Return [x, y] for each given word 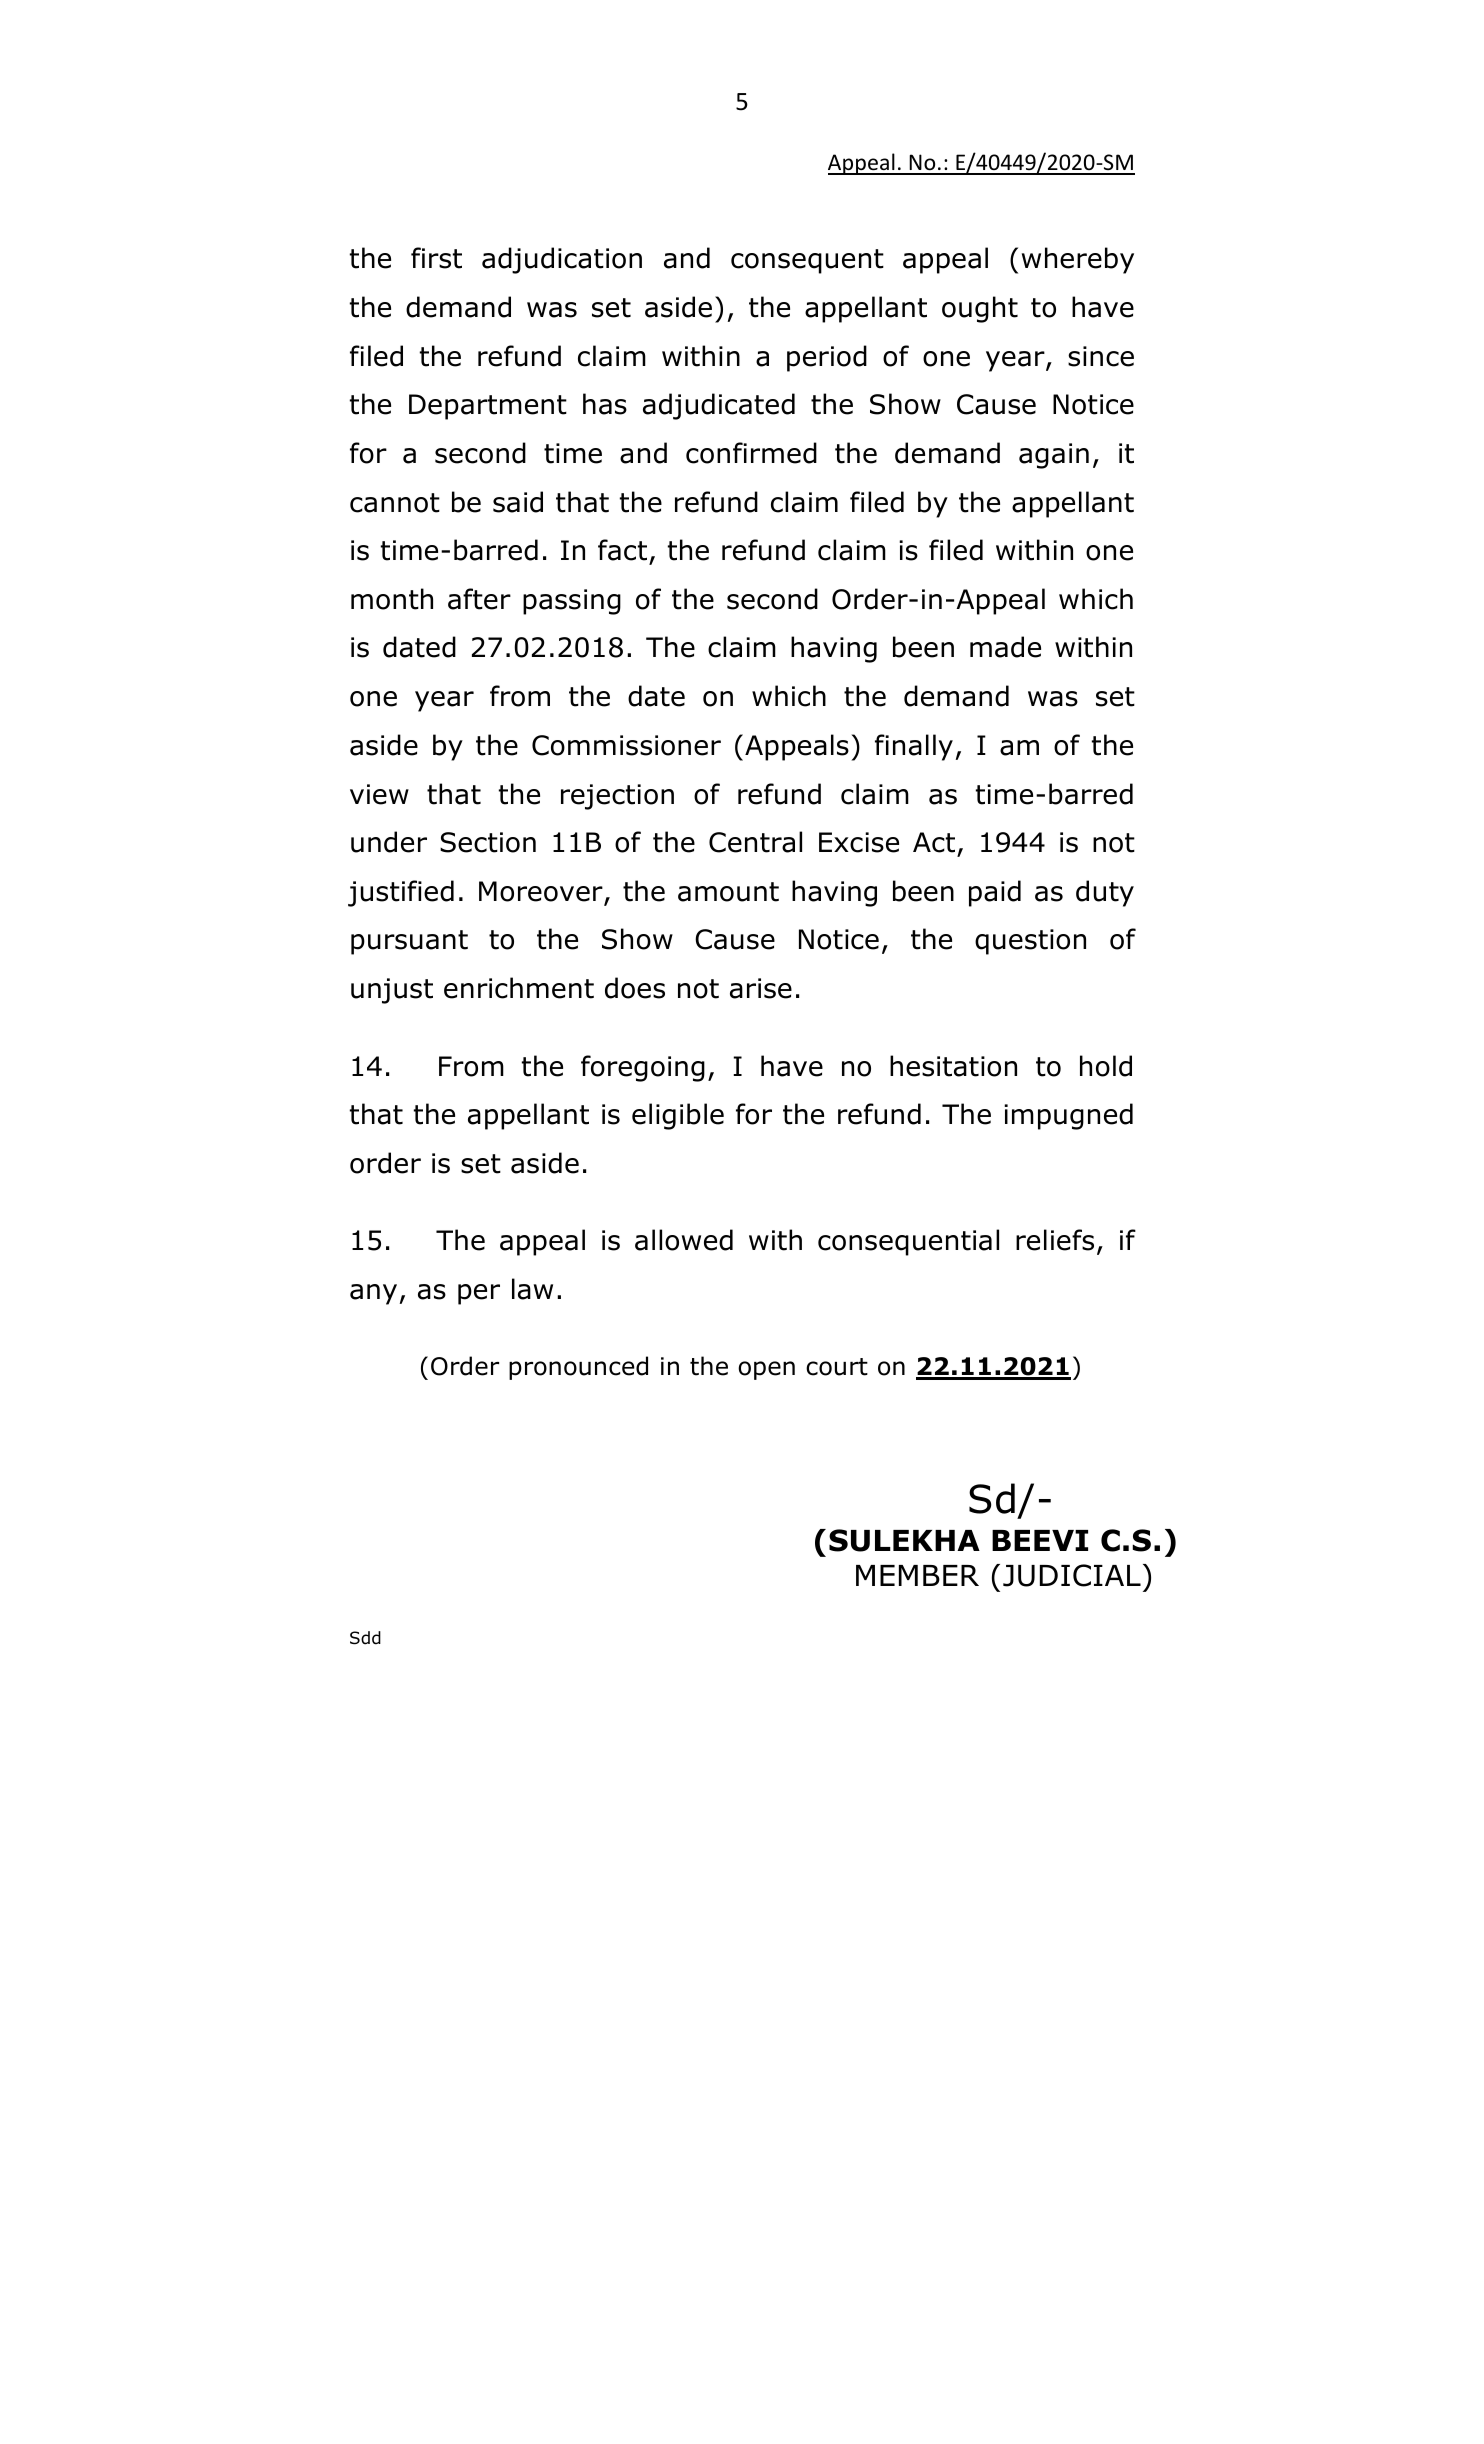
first [436, 258]
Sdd [365, 1638]
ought [980, 309]
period [827, 358]
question [1030, 942]
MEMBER [917, 1575]
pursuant [409, 942]
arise [761, 988]
